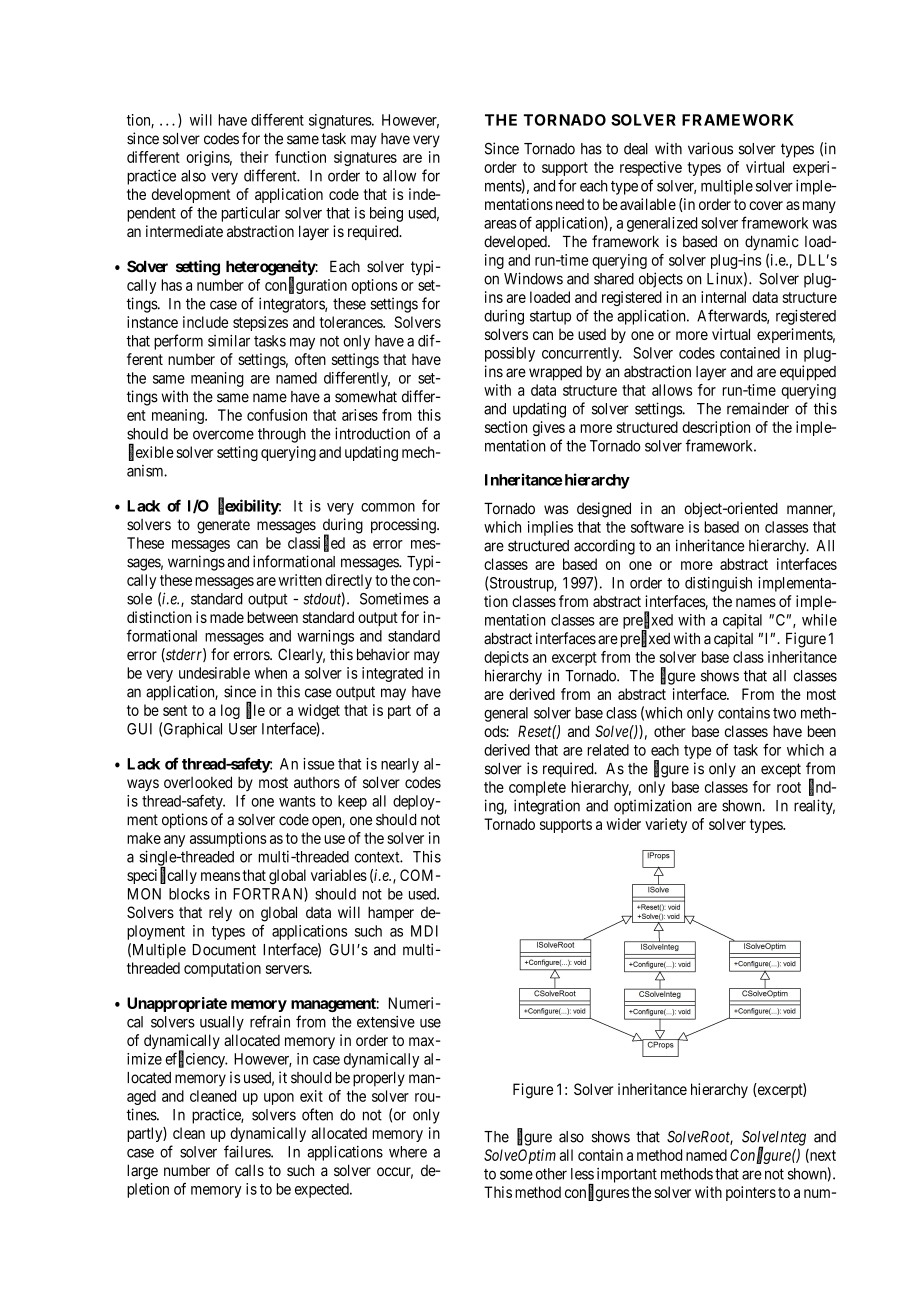  I want to click on MDI, so click(424, 931).
